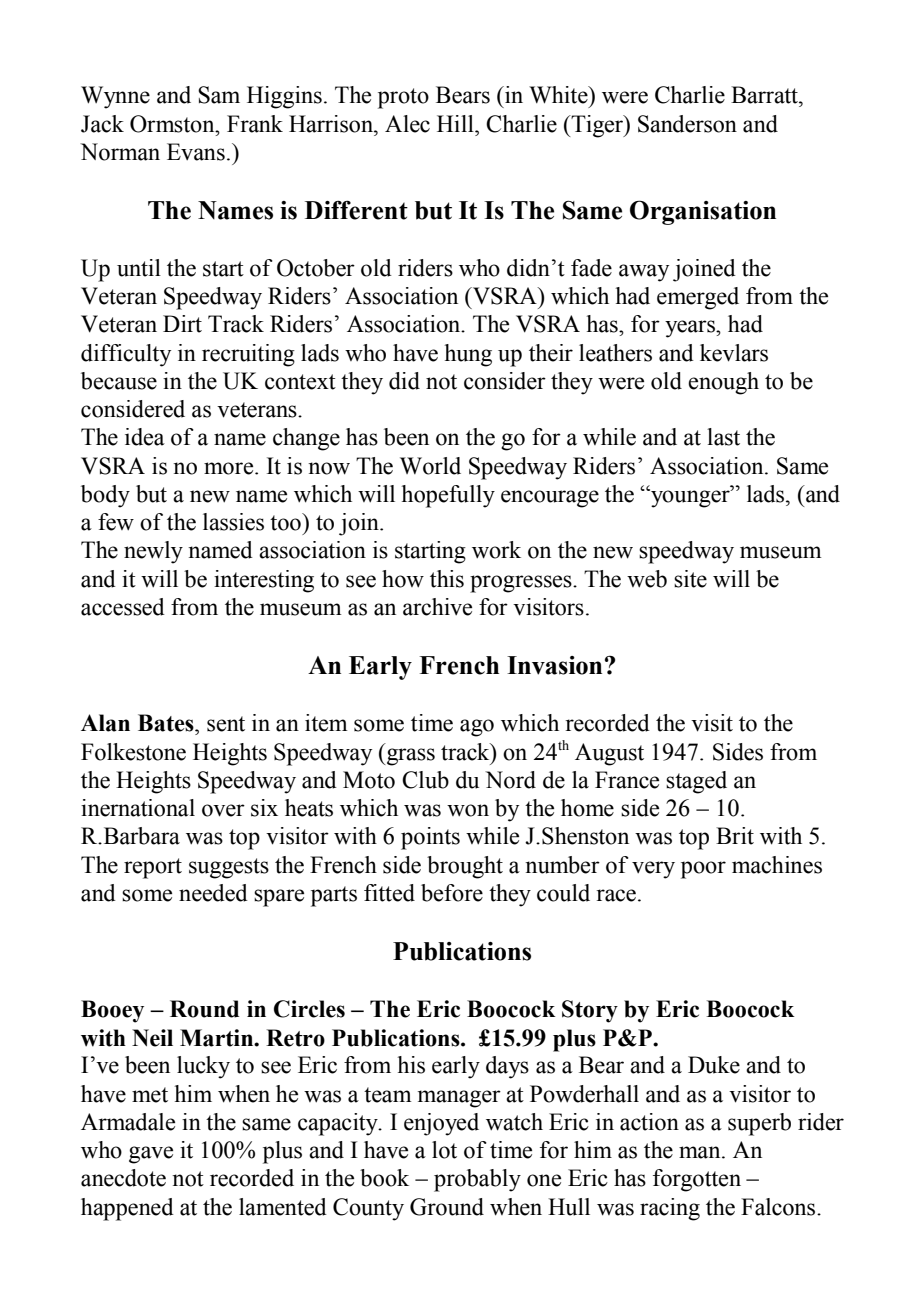 This page has width=924, height=1313. What do you see at coordinates (456, 123) in the page?
I see `Hill` at bounding box center [456, 123].
